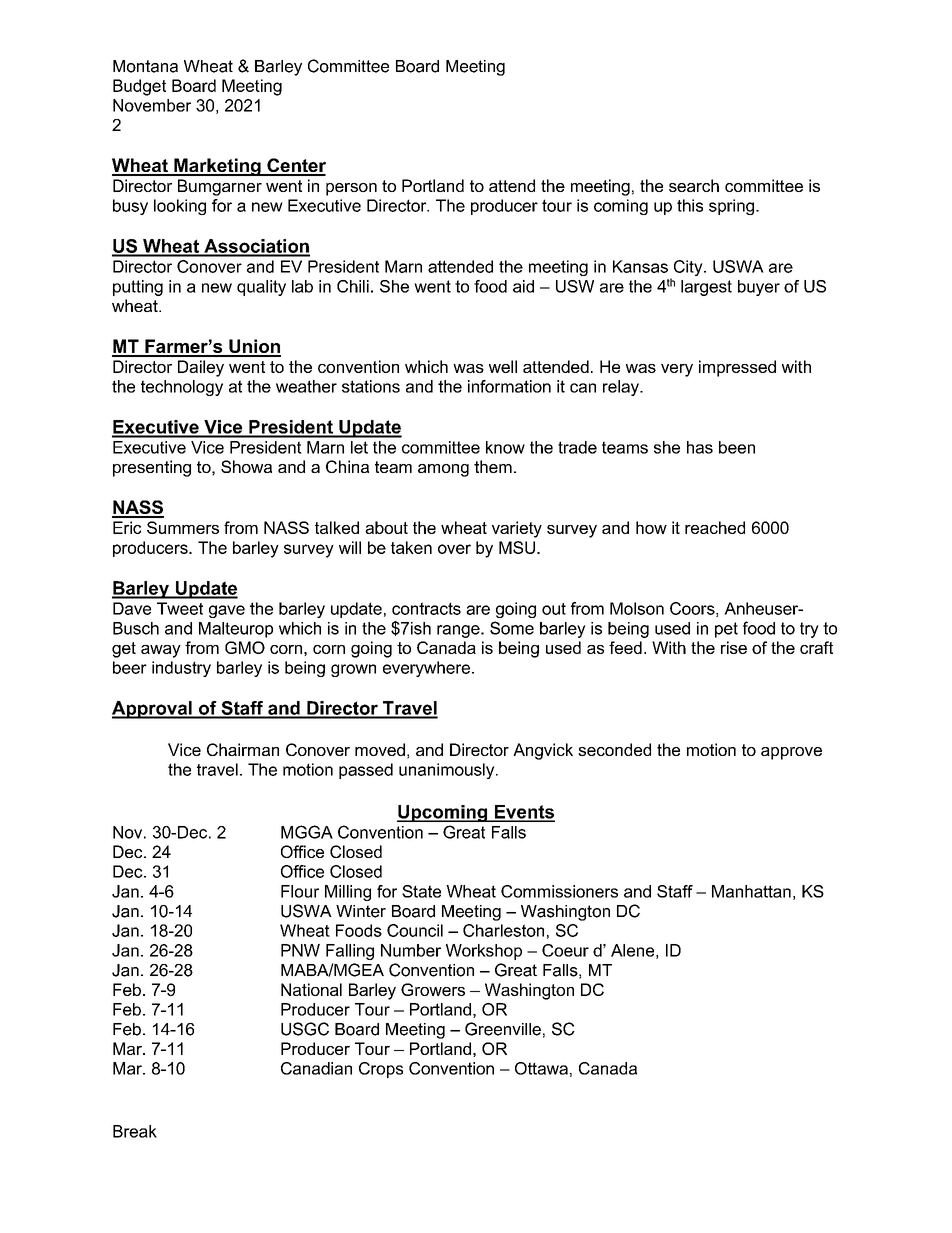 The width and height of the screenshot is (952, 1233). I want to click on unanimously, so click(448, 771).
